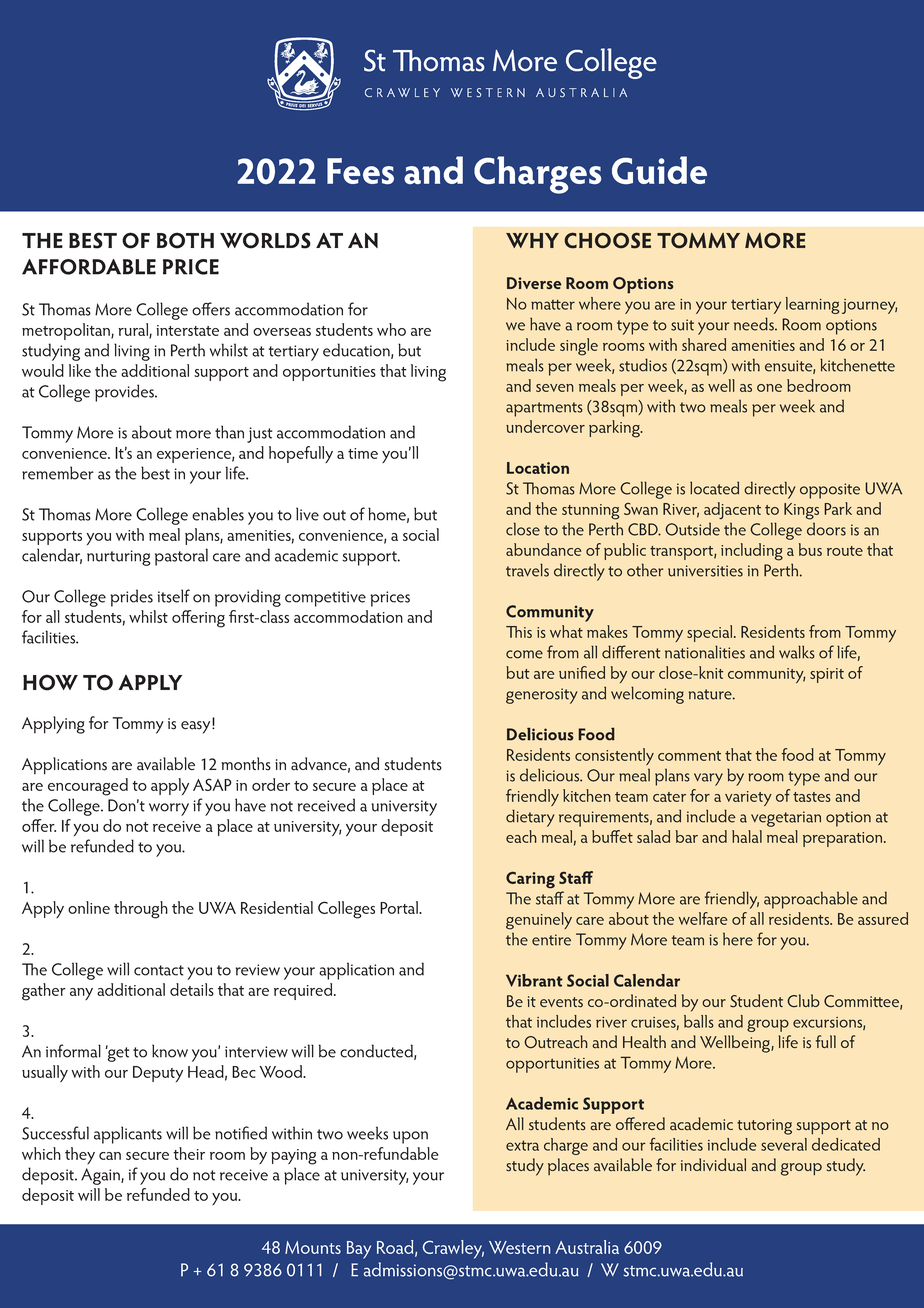  What do you see at coordinates (532, 240) in the page?
I see `WHY` at bounding box center [532, 240].
